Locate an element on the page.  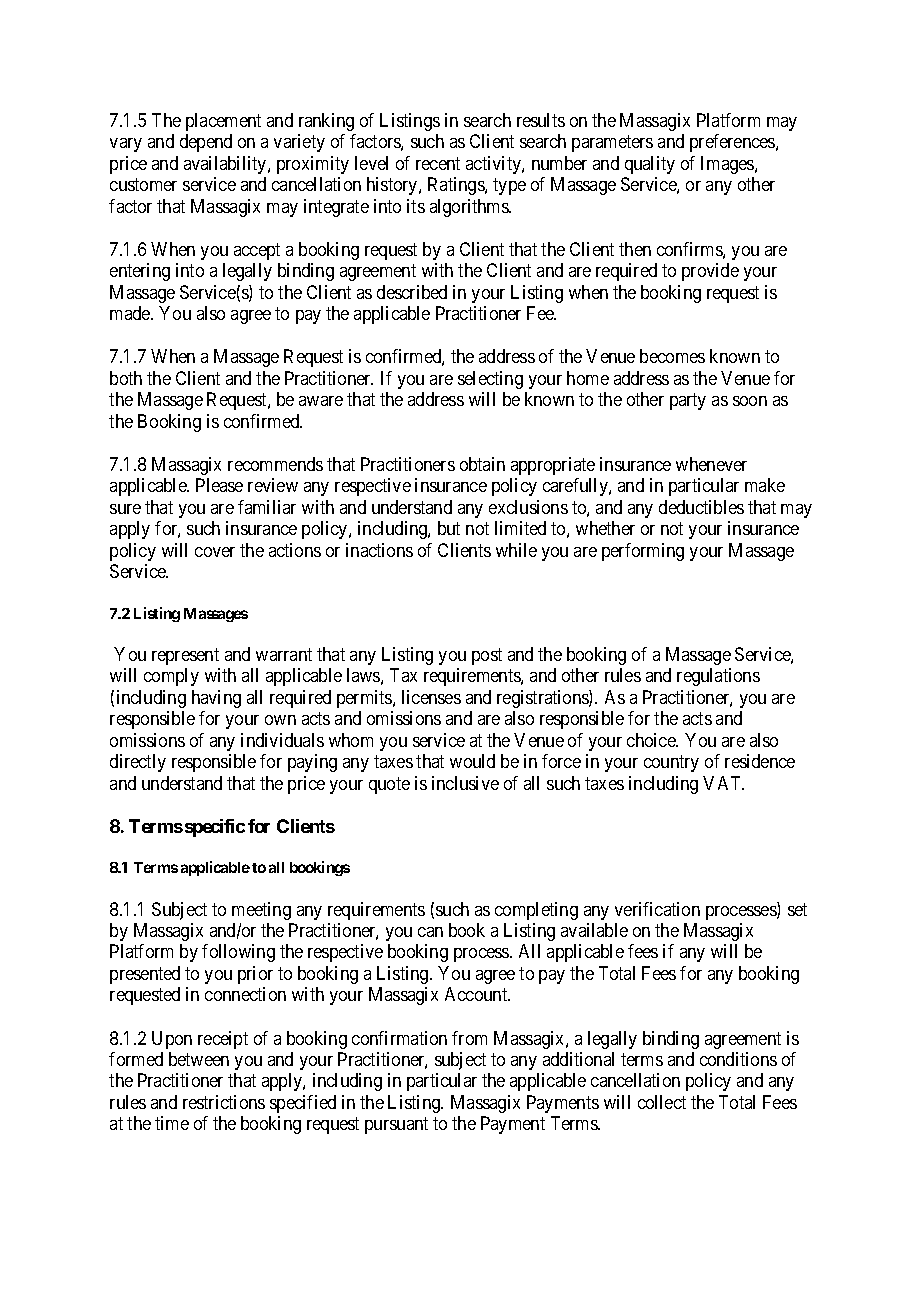
depend is located at coordinates (206, 143).
